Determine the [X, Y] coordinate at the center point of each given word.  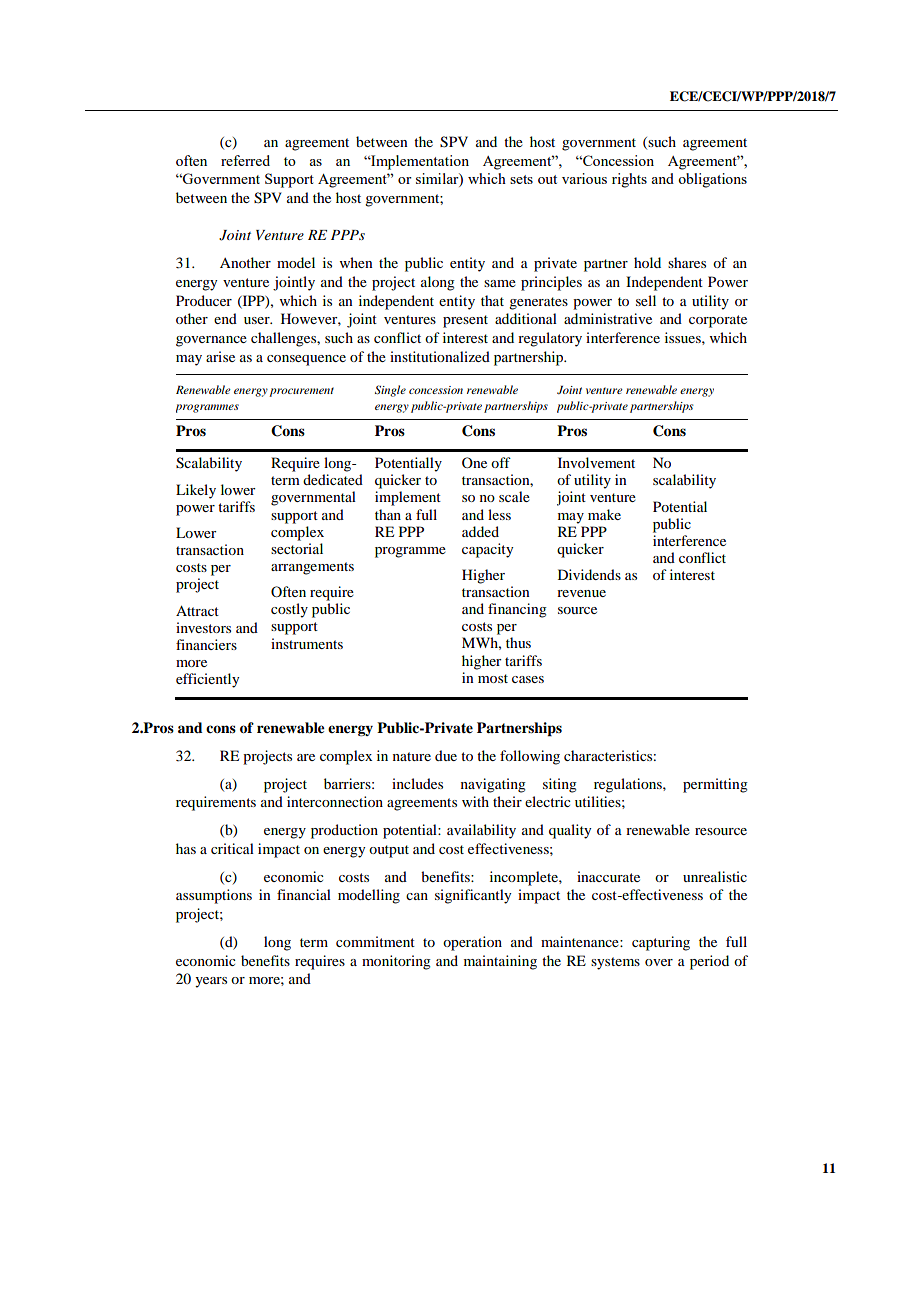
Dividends [589, 574]
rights [629, 180]
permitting [715, 785]
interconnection [335, 801]
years [211, 982]
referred [245, 160]
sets [521, 179]
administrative [608, 318]
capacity [487, 550]
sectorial [297, 548]
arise [220, 356]
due [446, 755]
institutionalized [440, 356]
